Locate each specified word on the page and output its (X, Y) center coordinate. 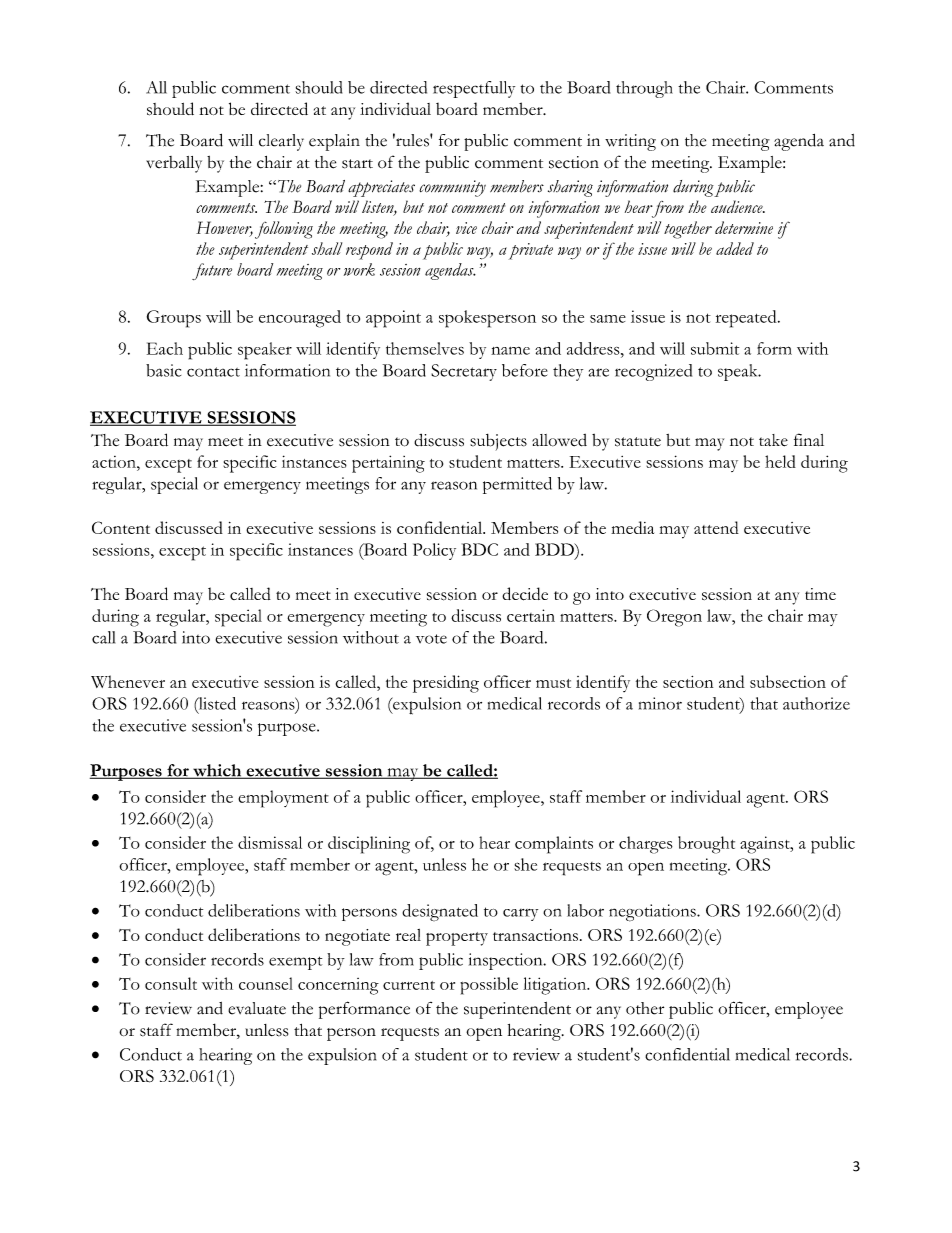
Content (121, 527)
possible (489, 986)
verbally (174, 164)
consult (171, 983)
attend (716, 527)
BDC (480, 549)
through (644, 89)
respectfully (474, 89)
